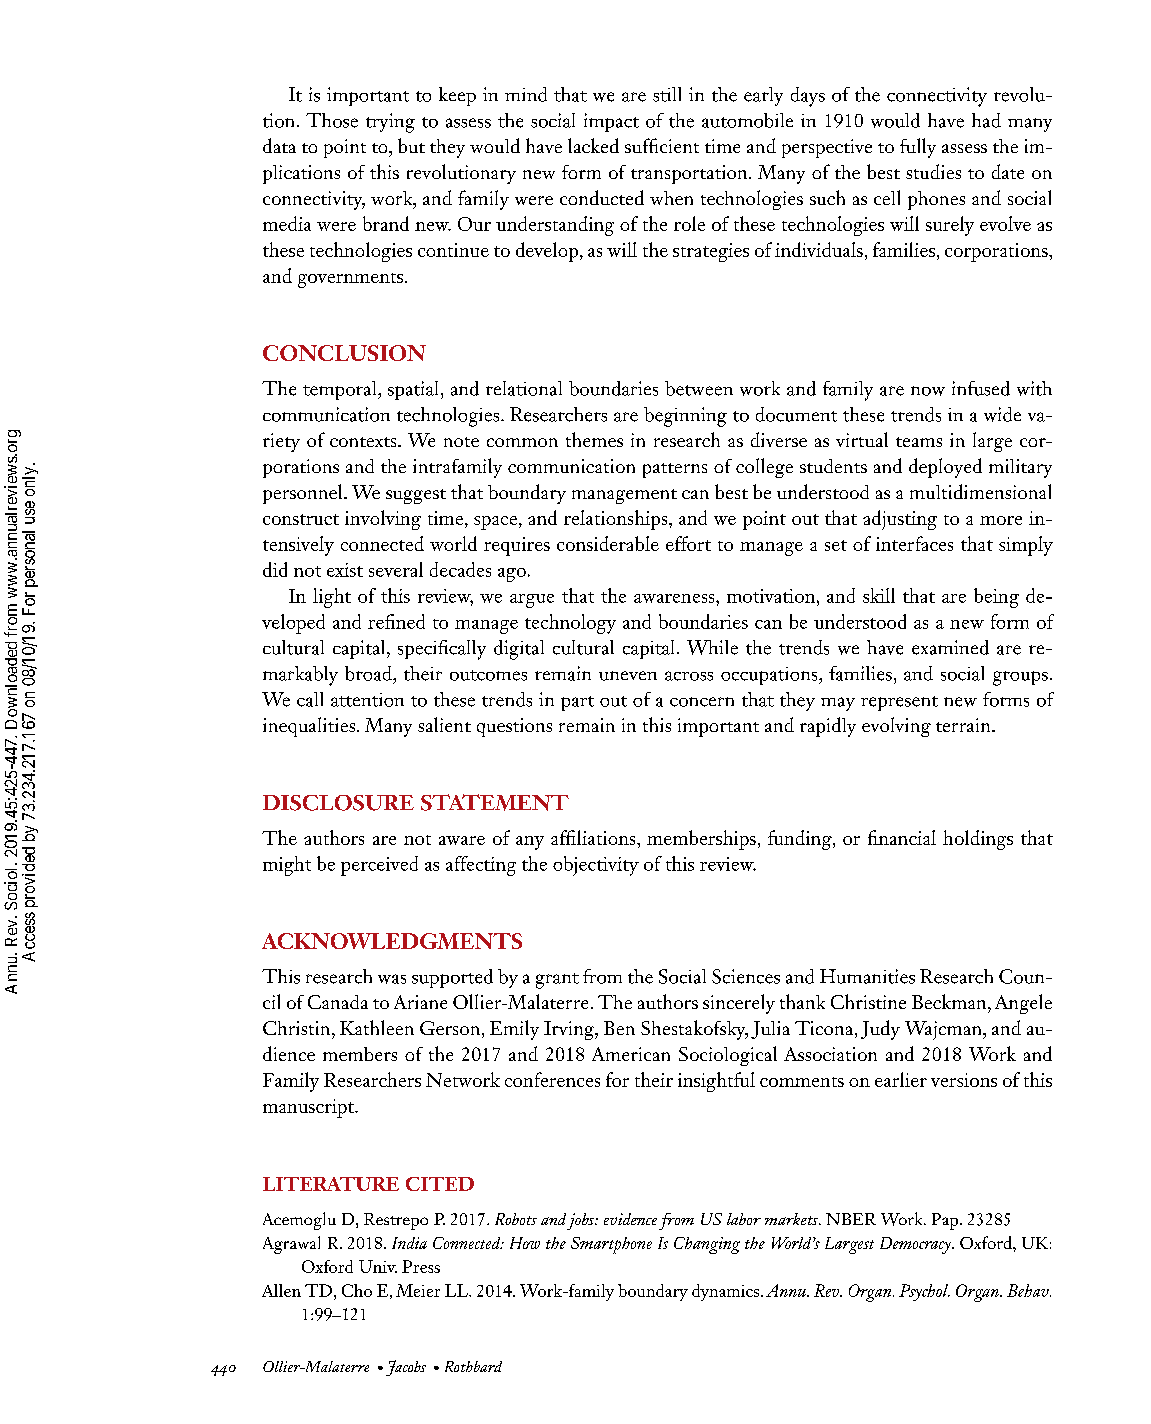 Image resolution: width=1151 pixels, height=1424 pixels. Describe the element at coordinates (918, 148) in the document. I see `fully` at that location.
